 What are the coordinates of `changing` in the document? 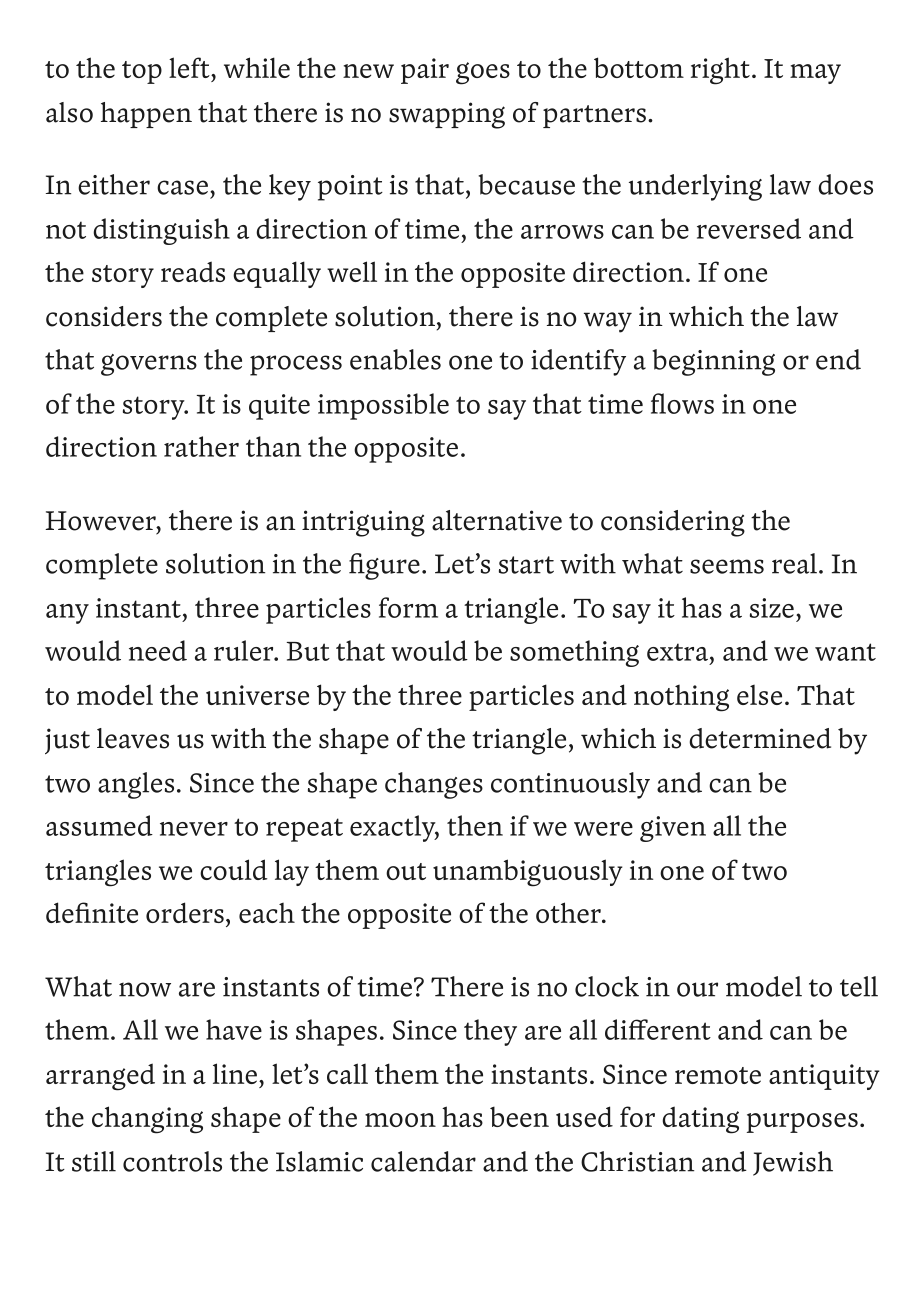 It's located at (147, 1120).
